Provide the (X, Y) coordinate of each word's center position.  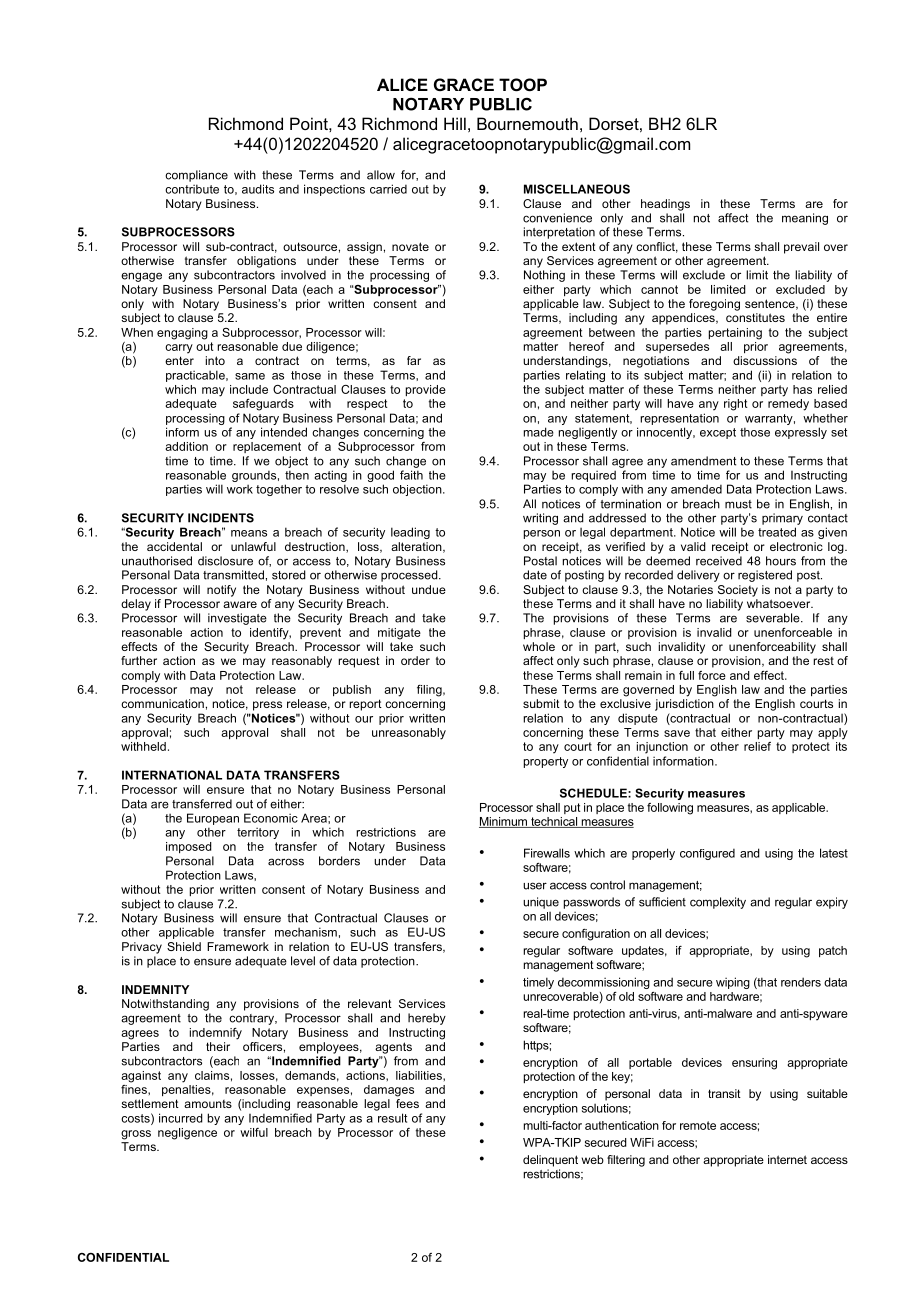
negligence (187, 1134)
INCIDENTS (221, 518)
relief (757, 746)
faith (411, 475)
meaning (805, 219)
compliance (196, 176)
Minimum (504, 822)
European (213, 819)
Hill (455, 123)
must (738, 504)
